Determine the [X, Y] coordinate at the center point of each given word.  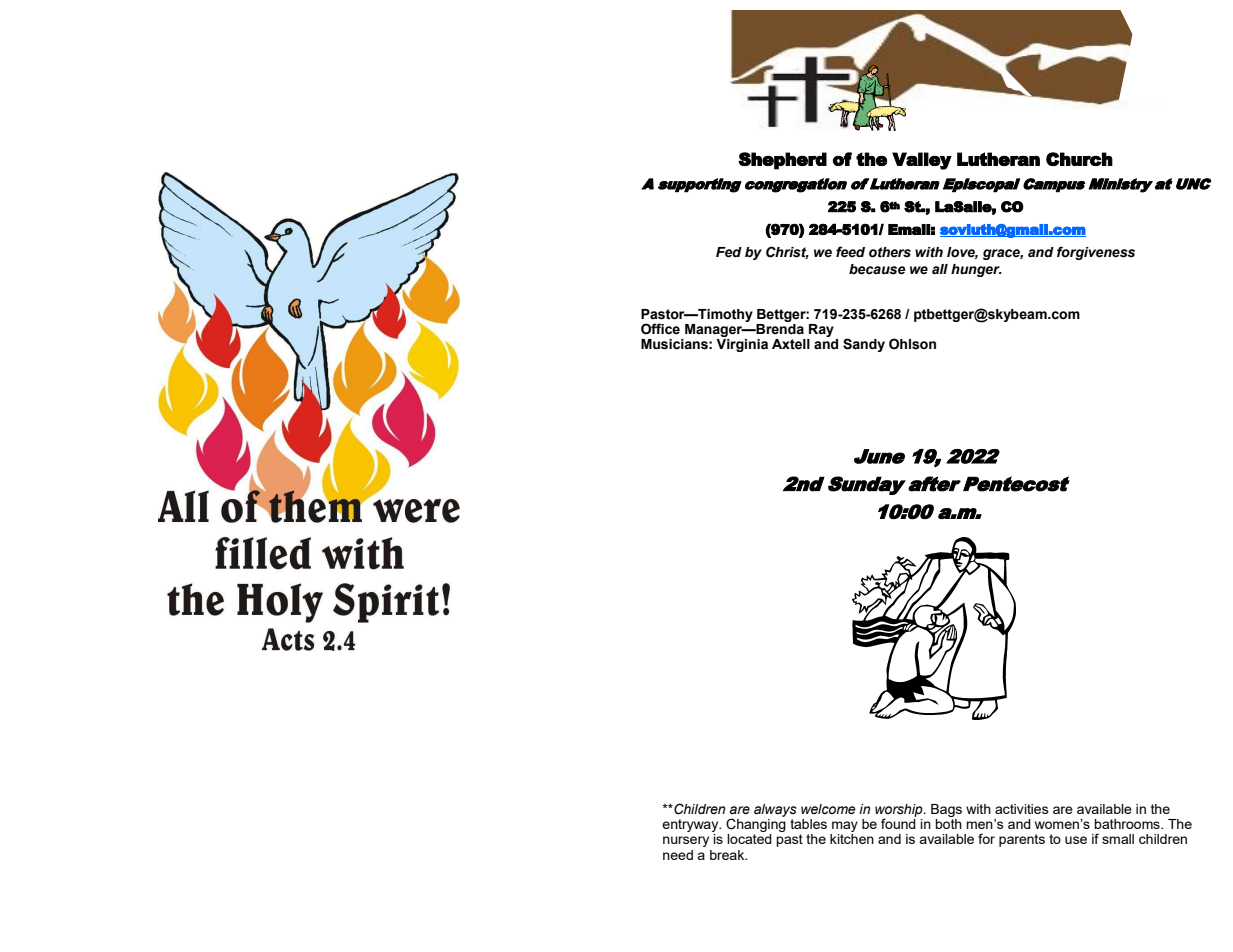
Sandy [864, 345]
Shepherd [782, 161]
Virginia [742, 345]
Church [1079, 159]
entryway [691, 825]
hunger [976, 270]
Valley [922, 161]
